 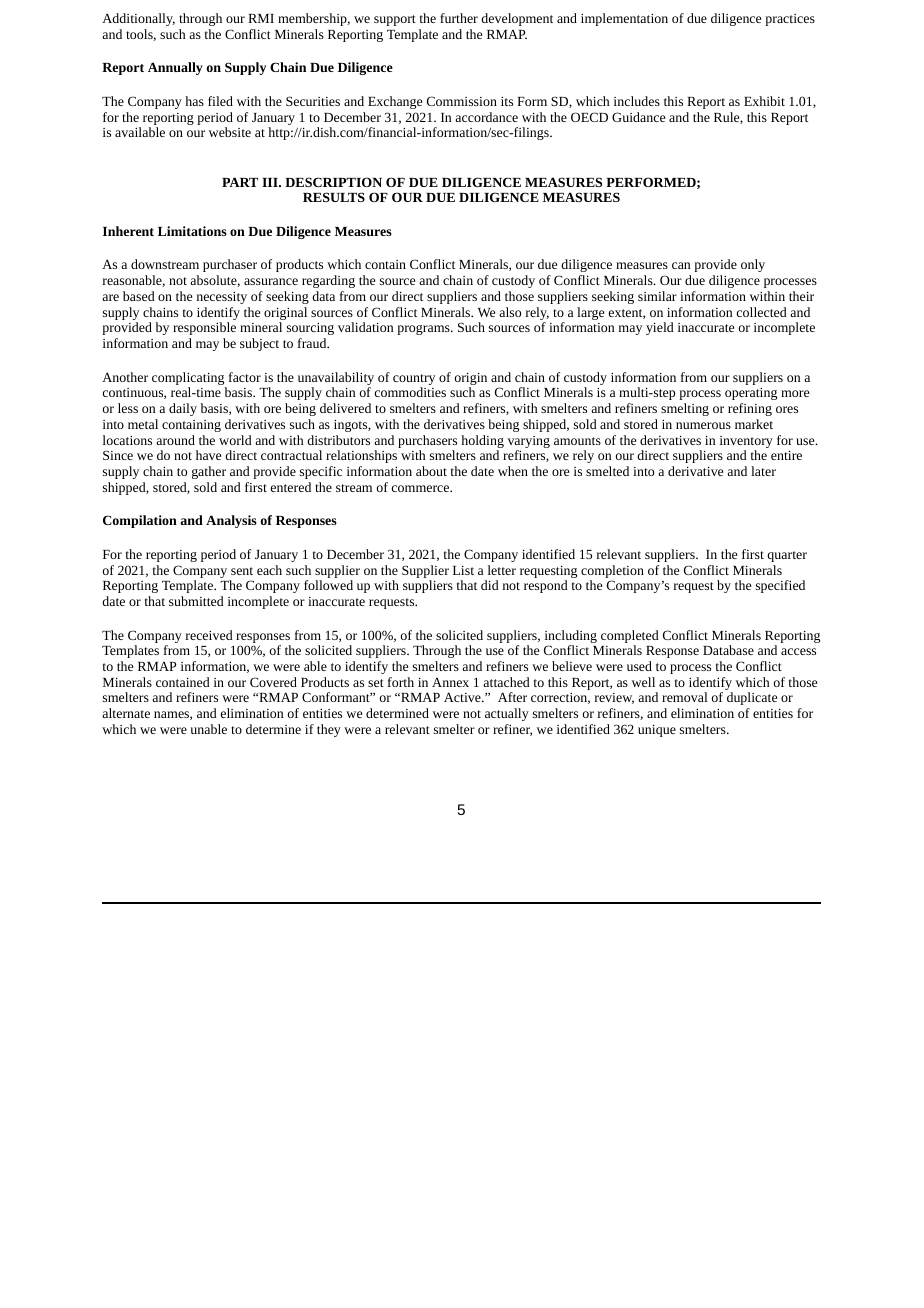 I want to click on further, so click(x=459, y=18).
